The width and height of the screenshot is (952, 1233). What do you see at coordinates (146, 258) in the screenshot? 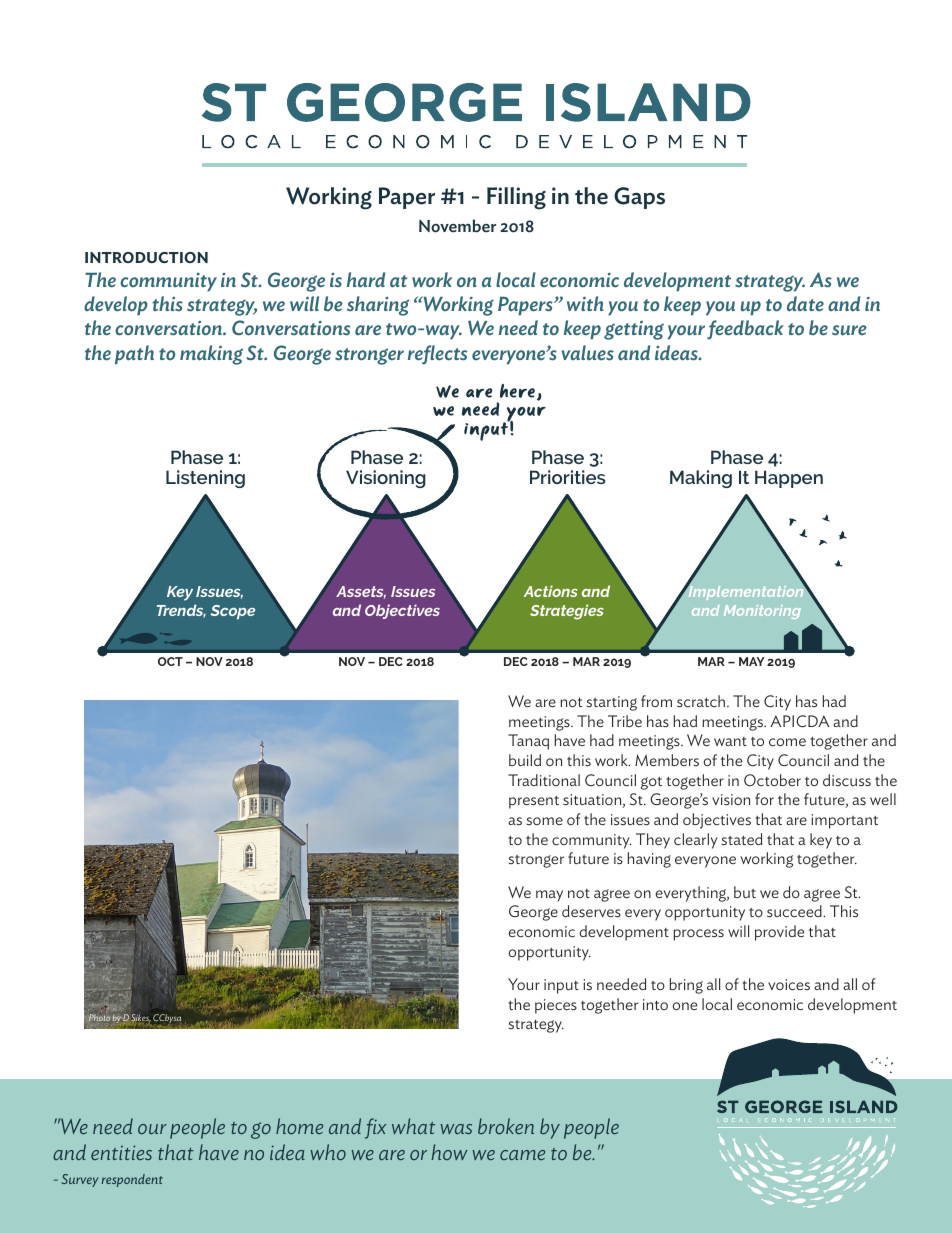
I see `INTRODUCTION` at bounding box center [146, 258].
